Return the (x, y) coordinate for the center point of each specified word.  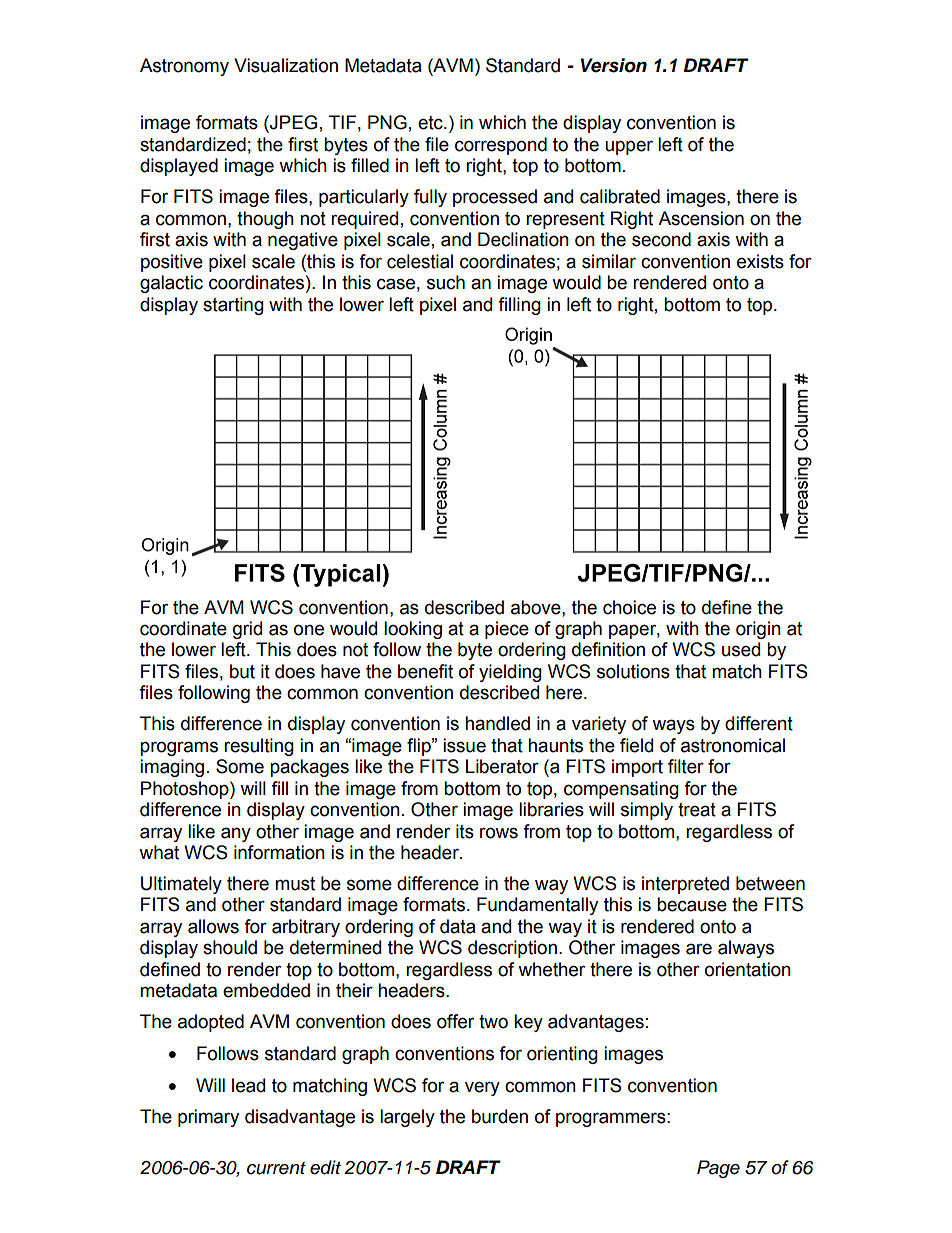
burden (500, 1116)
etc (431, 123)
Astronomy (184, 67)
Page (718, 1169)
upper (629, 147)
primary (208, 1118)
